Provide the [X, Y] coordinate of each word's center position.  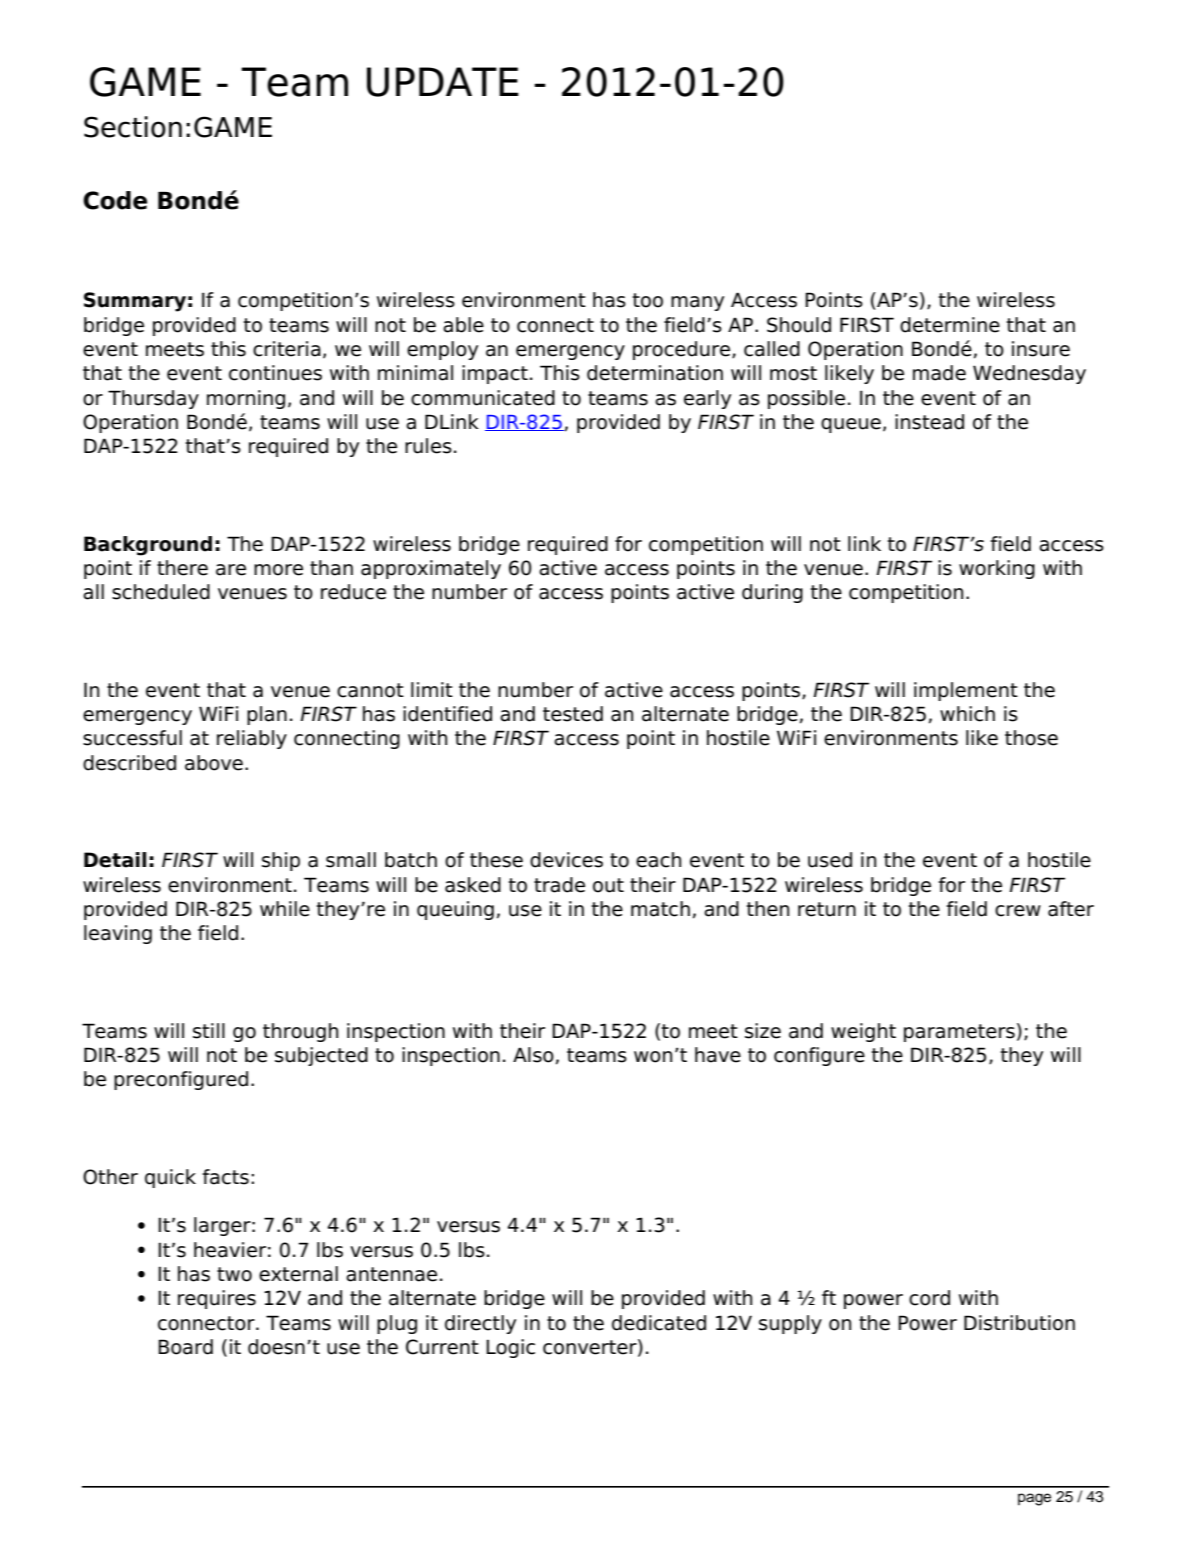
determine [950, 325]
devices [566, 860]
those [1031, 738]
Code [115, 200]
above [214, 763]
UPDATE [443, 82]
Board [185, 1347]
